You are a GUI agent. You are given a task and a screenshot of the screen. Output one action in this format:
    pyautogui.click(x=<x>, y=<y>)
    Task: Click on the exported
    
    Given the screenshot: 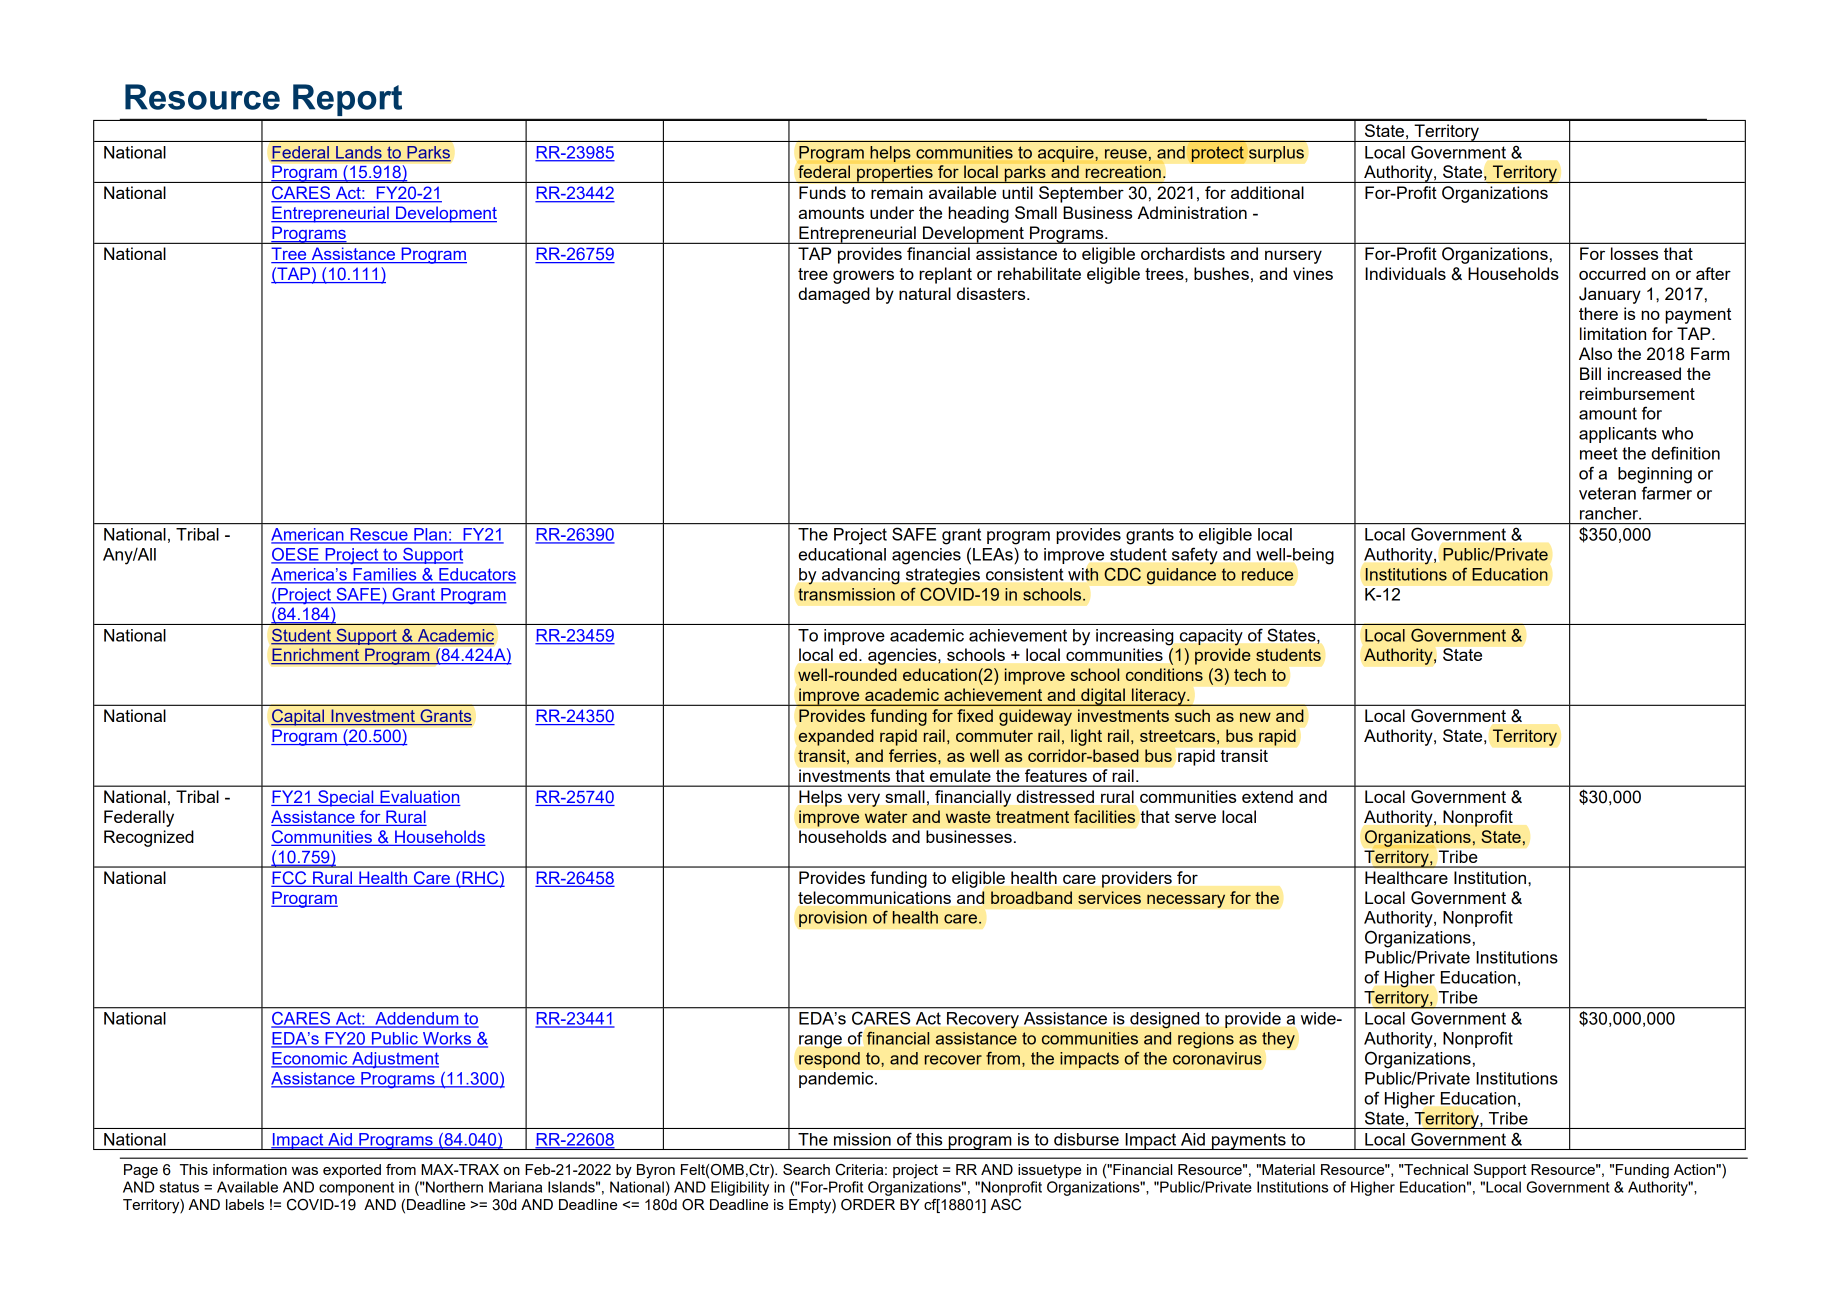 What is the action you would take?
    pyautogui.click(x=352, y=1171)
